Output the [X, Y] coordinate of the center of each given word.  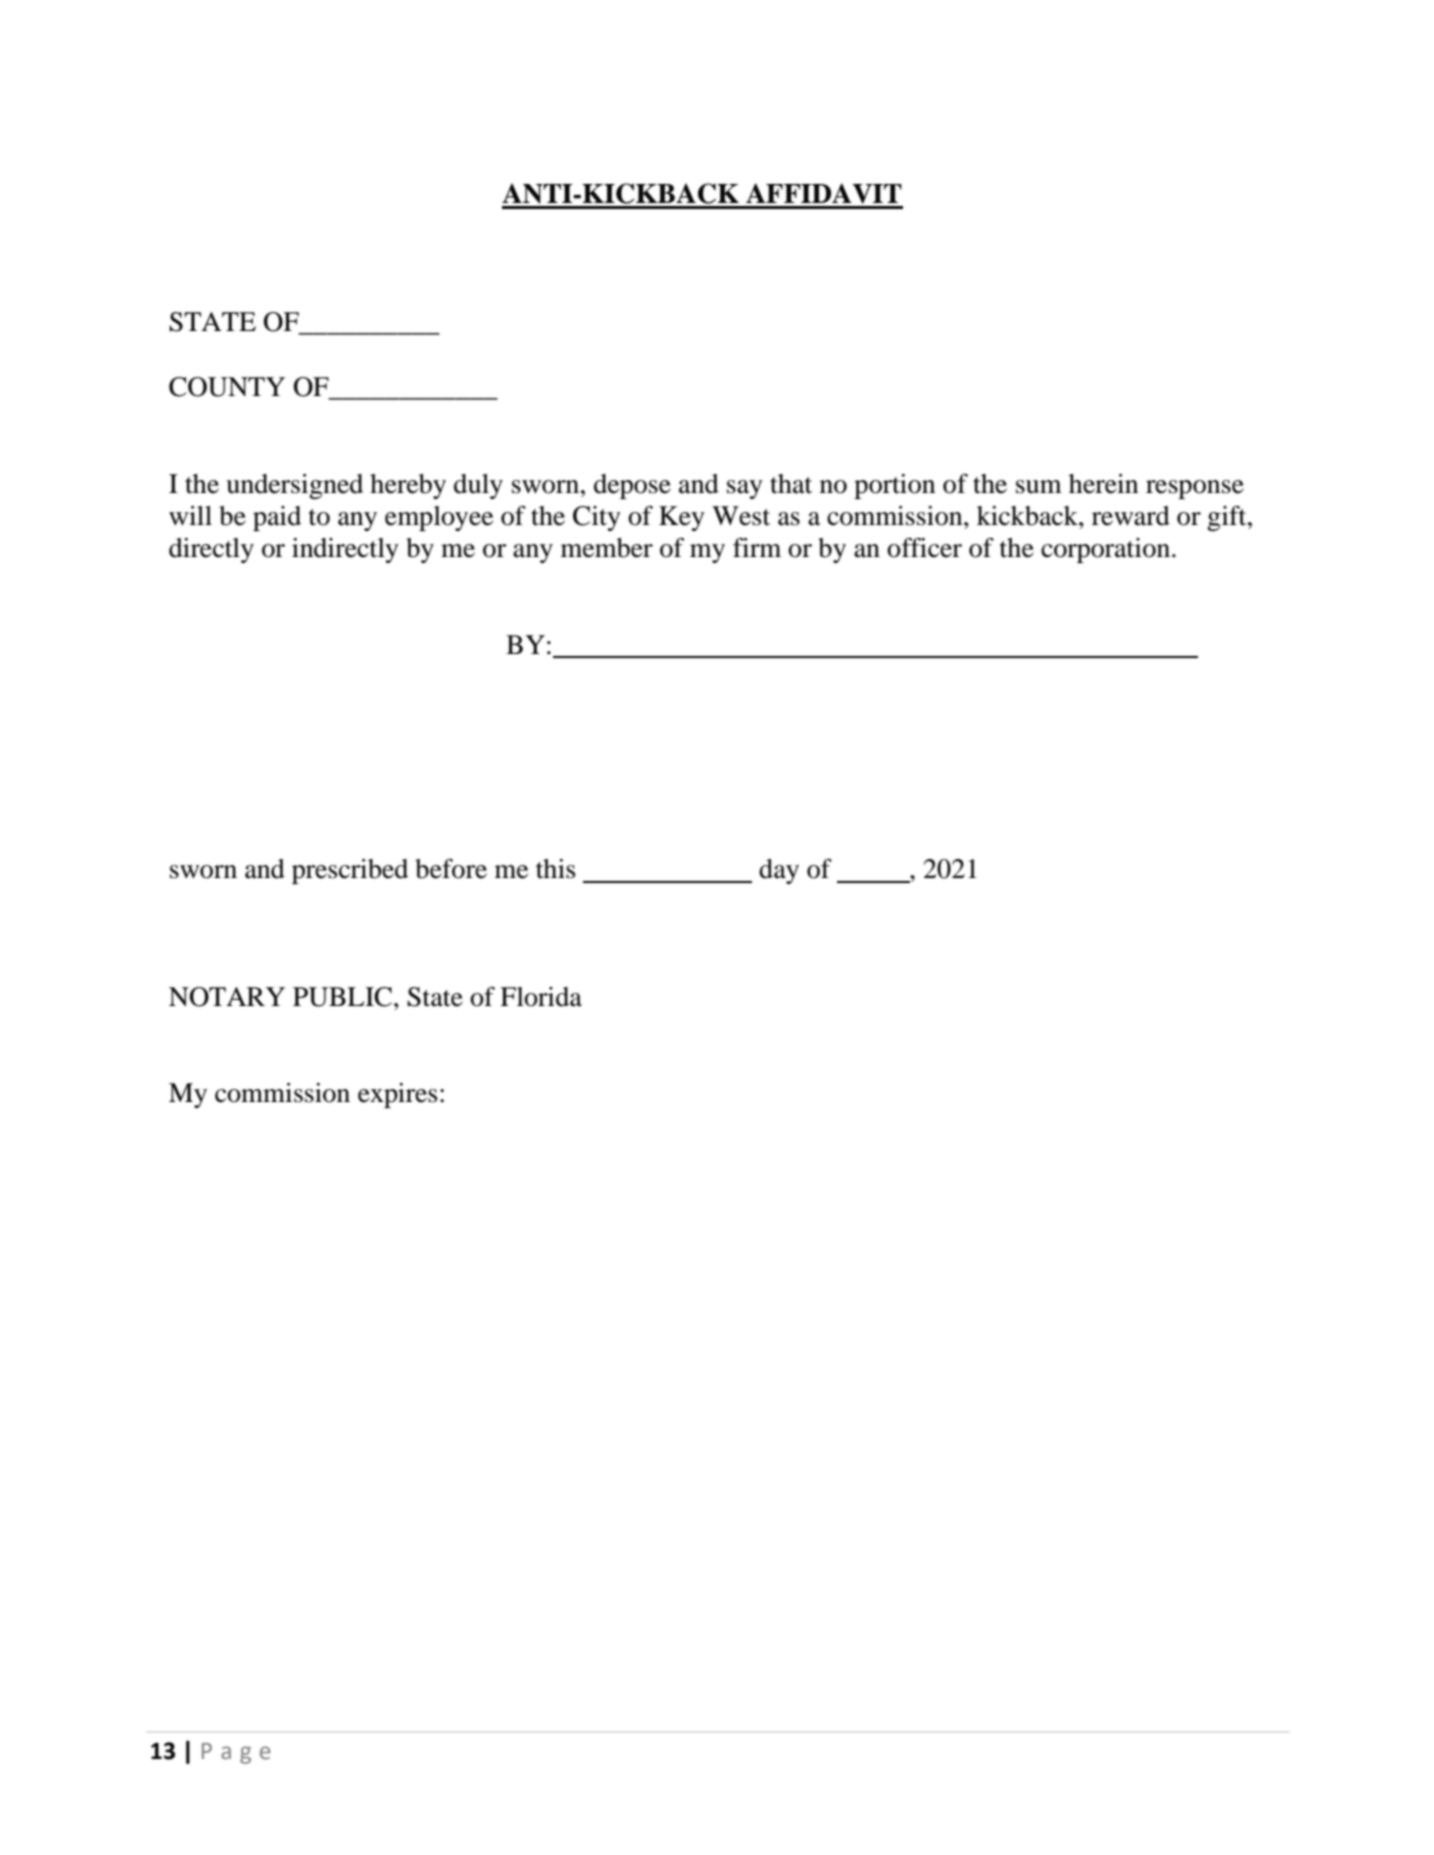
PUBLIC [342, 997]
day [779, 871]
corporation [1107, 550]
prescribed [350, 871]
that [791, 484]
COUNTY [227, 387]
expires [398, 1095]
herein [1103, 484]
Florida [541, 997]
